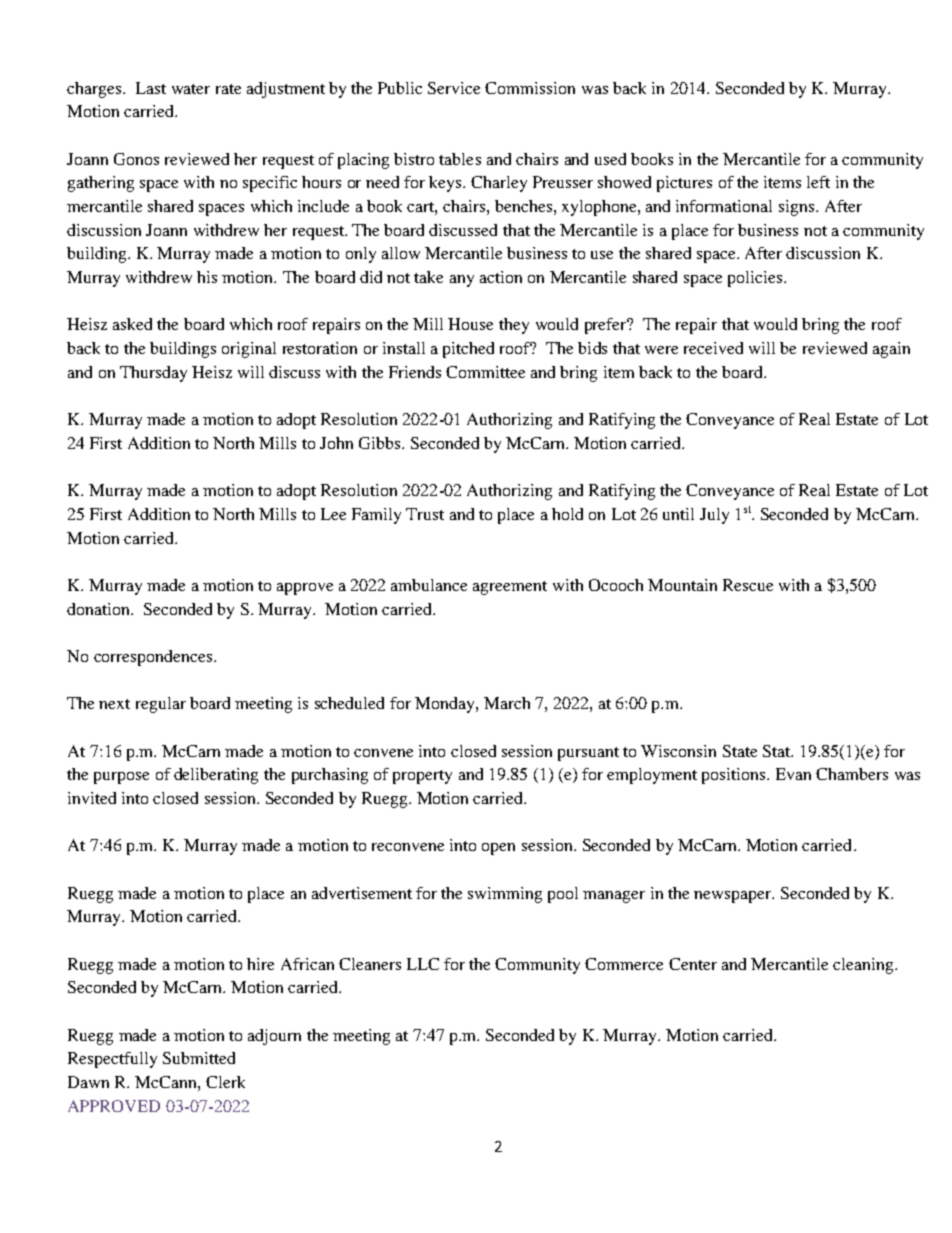 The image size is (952, 1233). Describe the element at coordinates (199, 1058) in the screenshot. I see `Submitted` at that location.
